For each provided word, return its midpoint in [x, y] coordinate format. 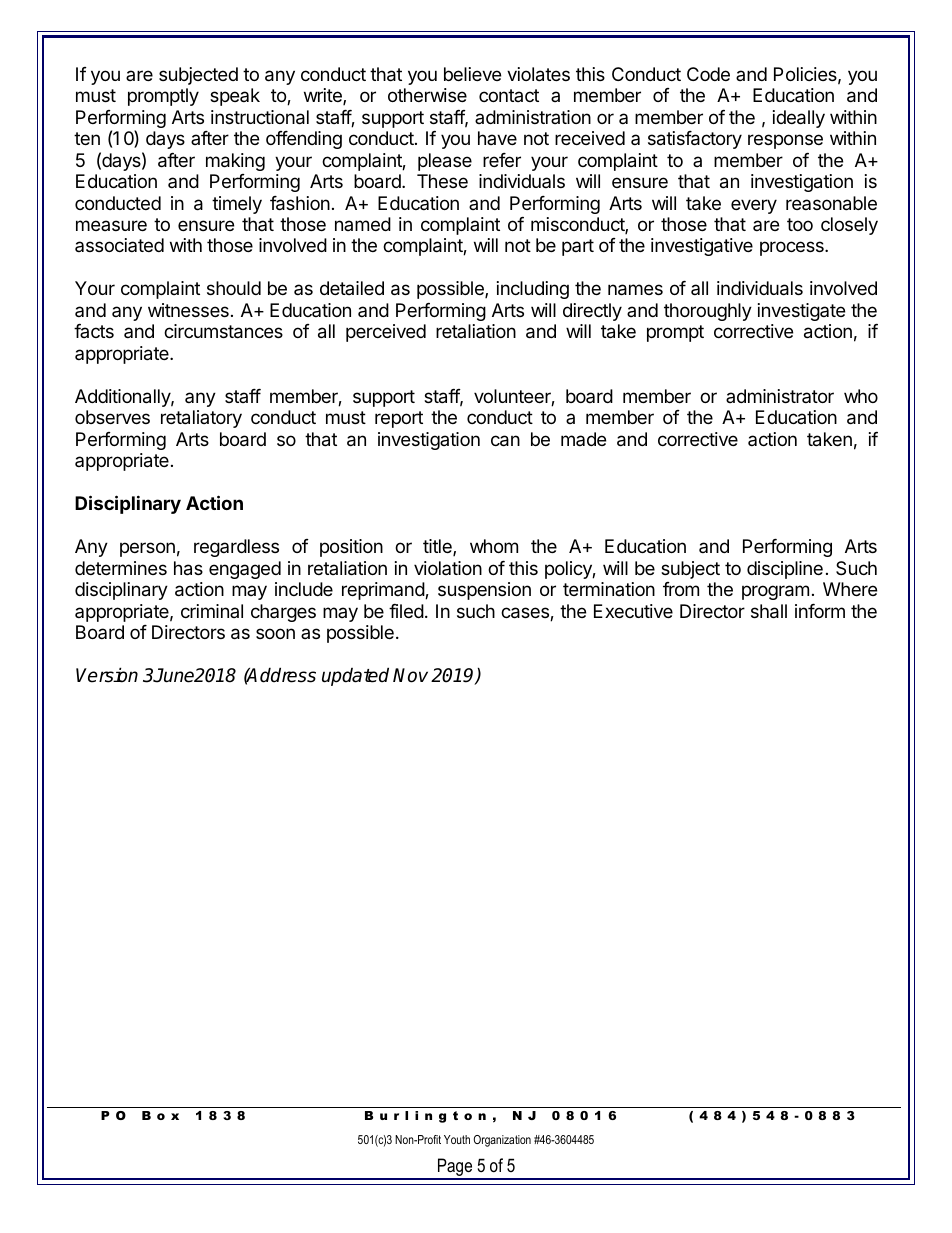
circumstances [223, 331]
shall [769, 611]
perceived [386, 333]
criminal [212, 611]
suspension [484, 591]
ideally [799, 119]
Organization [502, 1141]
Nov [410, 675]
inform [820, 611]
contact [509, 95]
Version [107, 675]
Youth [457, 1139]
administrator [780, 396]
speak [235, 97]
